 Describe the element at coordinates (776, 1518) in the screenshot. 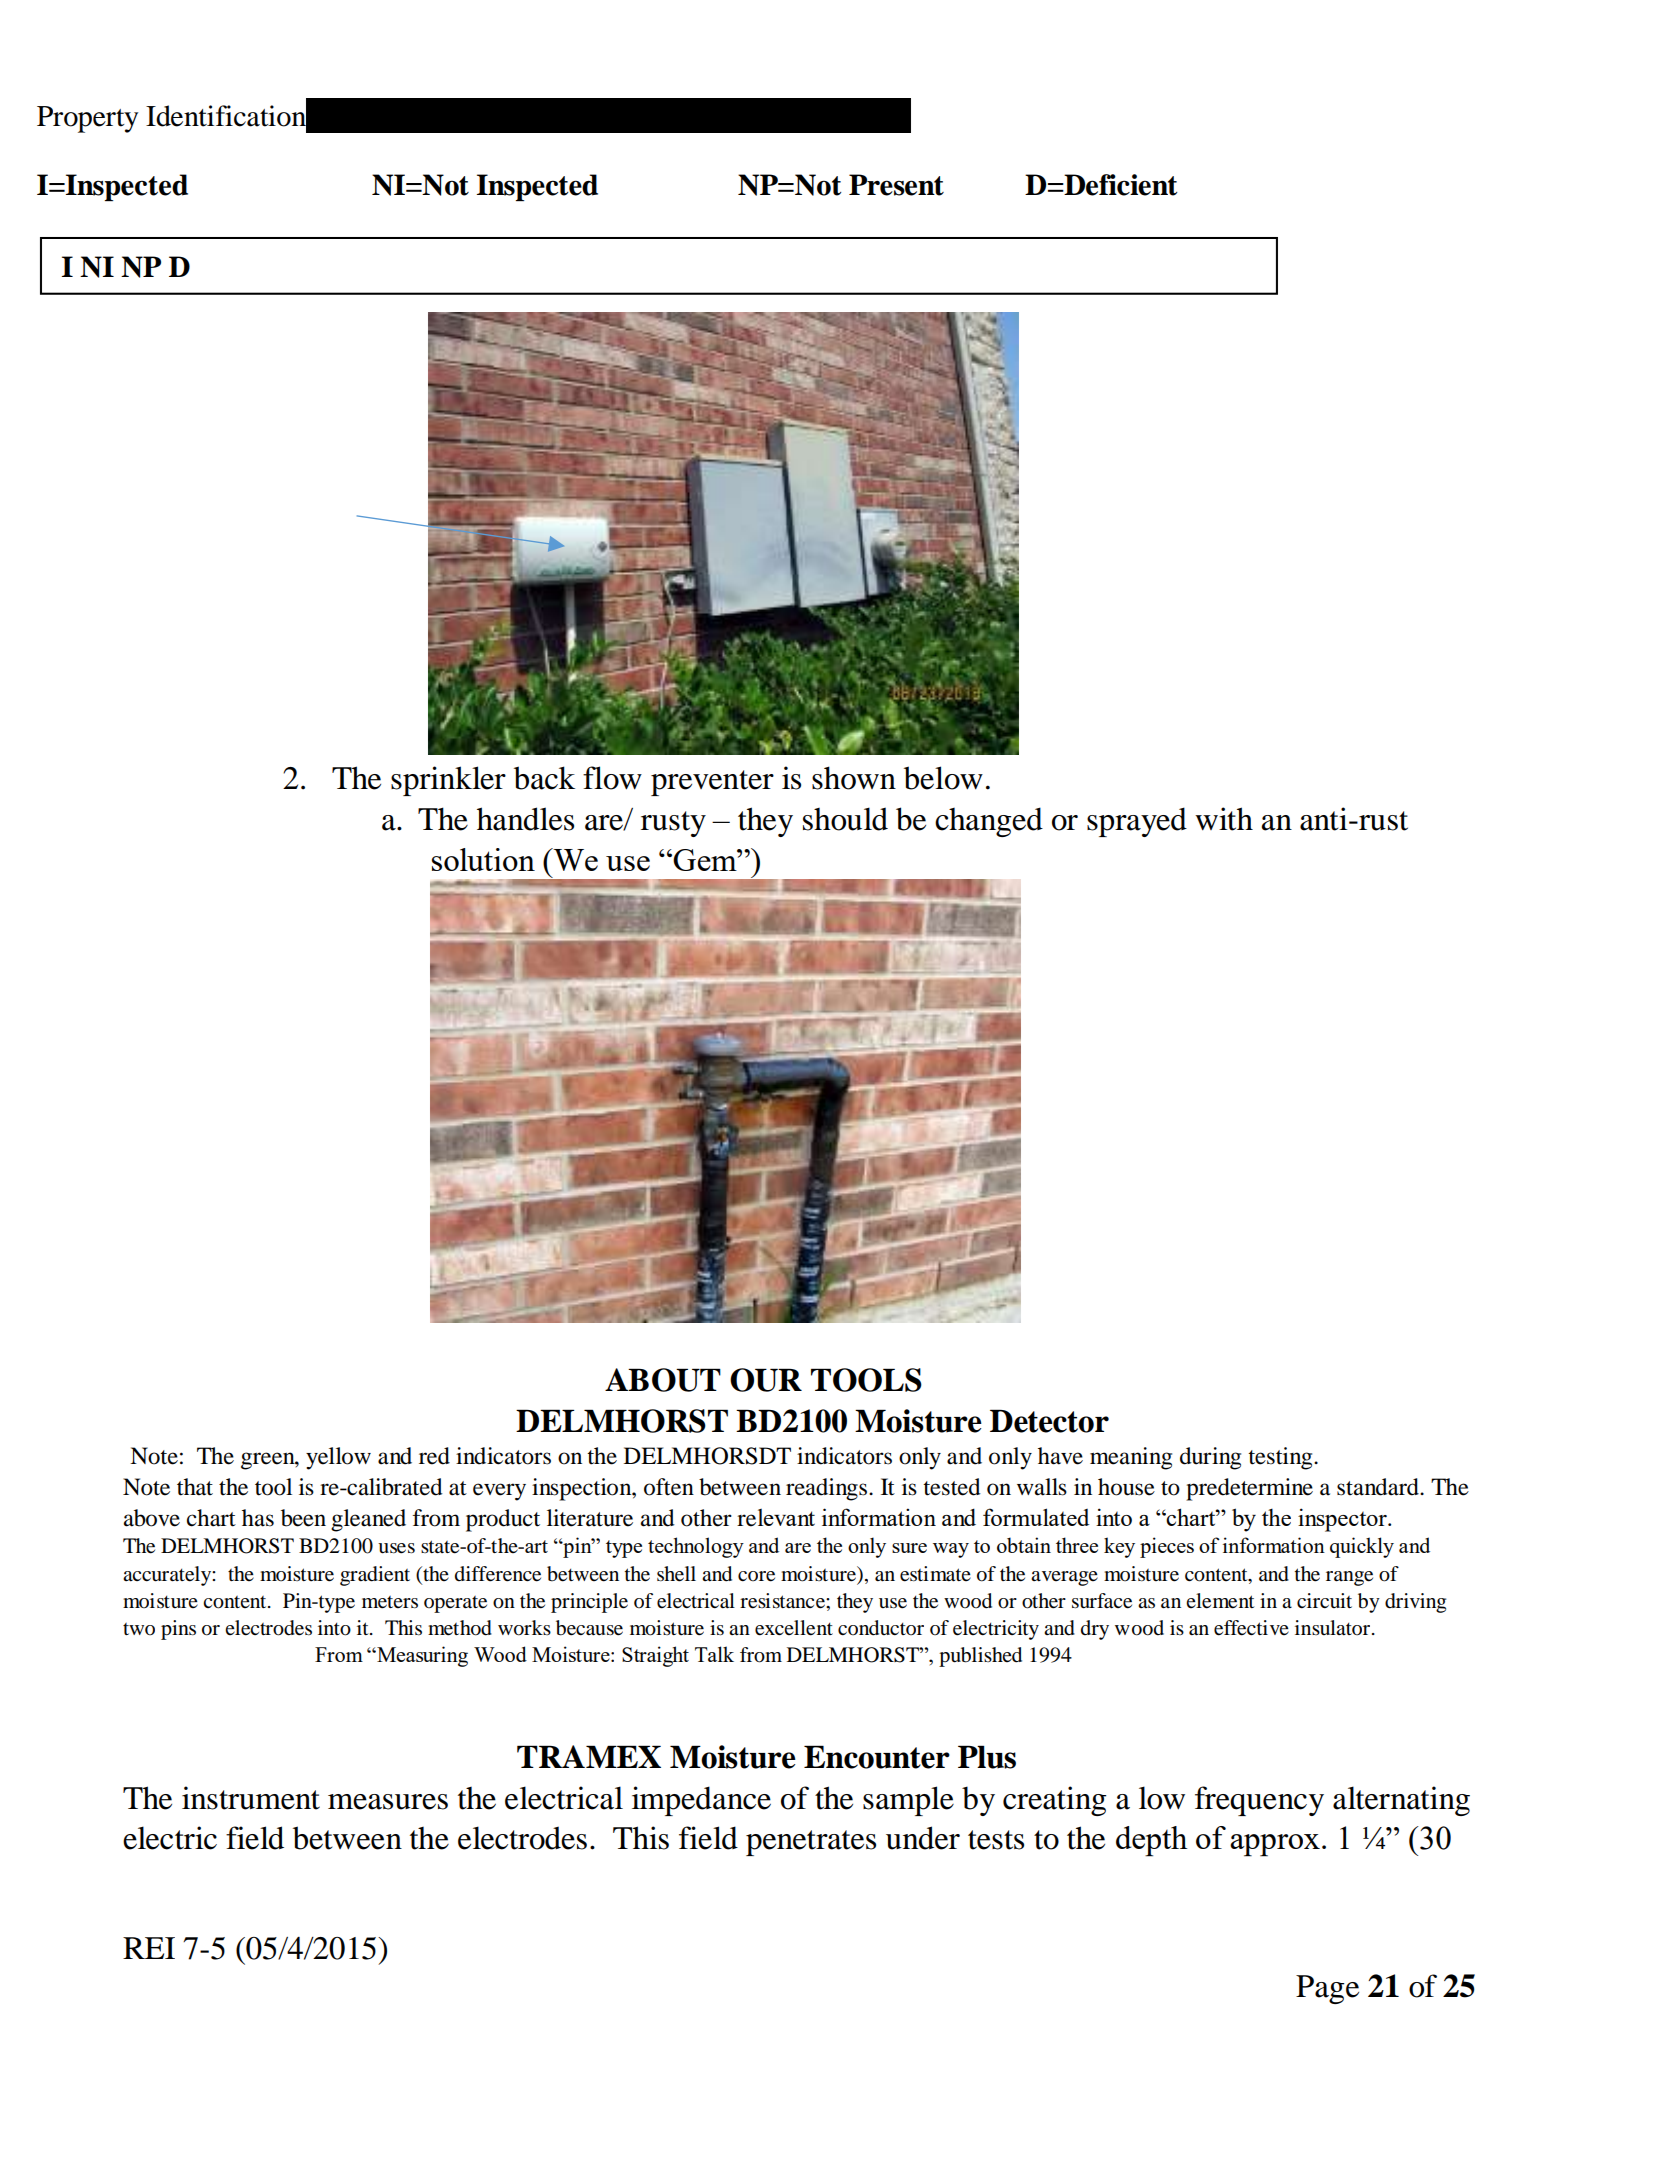

I see `relevant` at that location.
